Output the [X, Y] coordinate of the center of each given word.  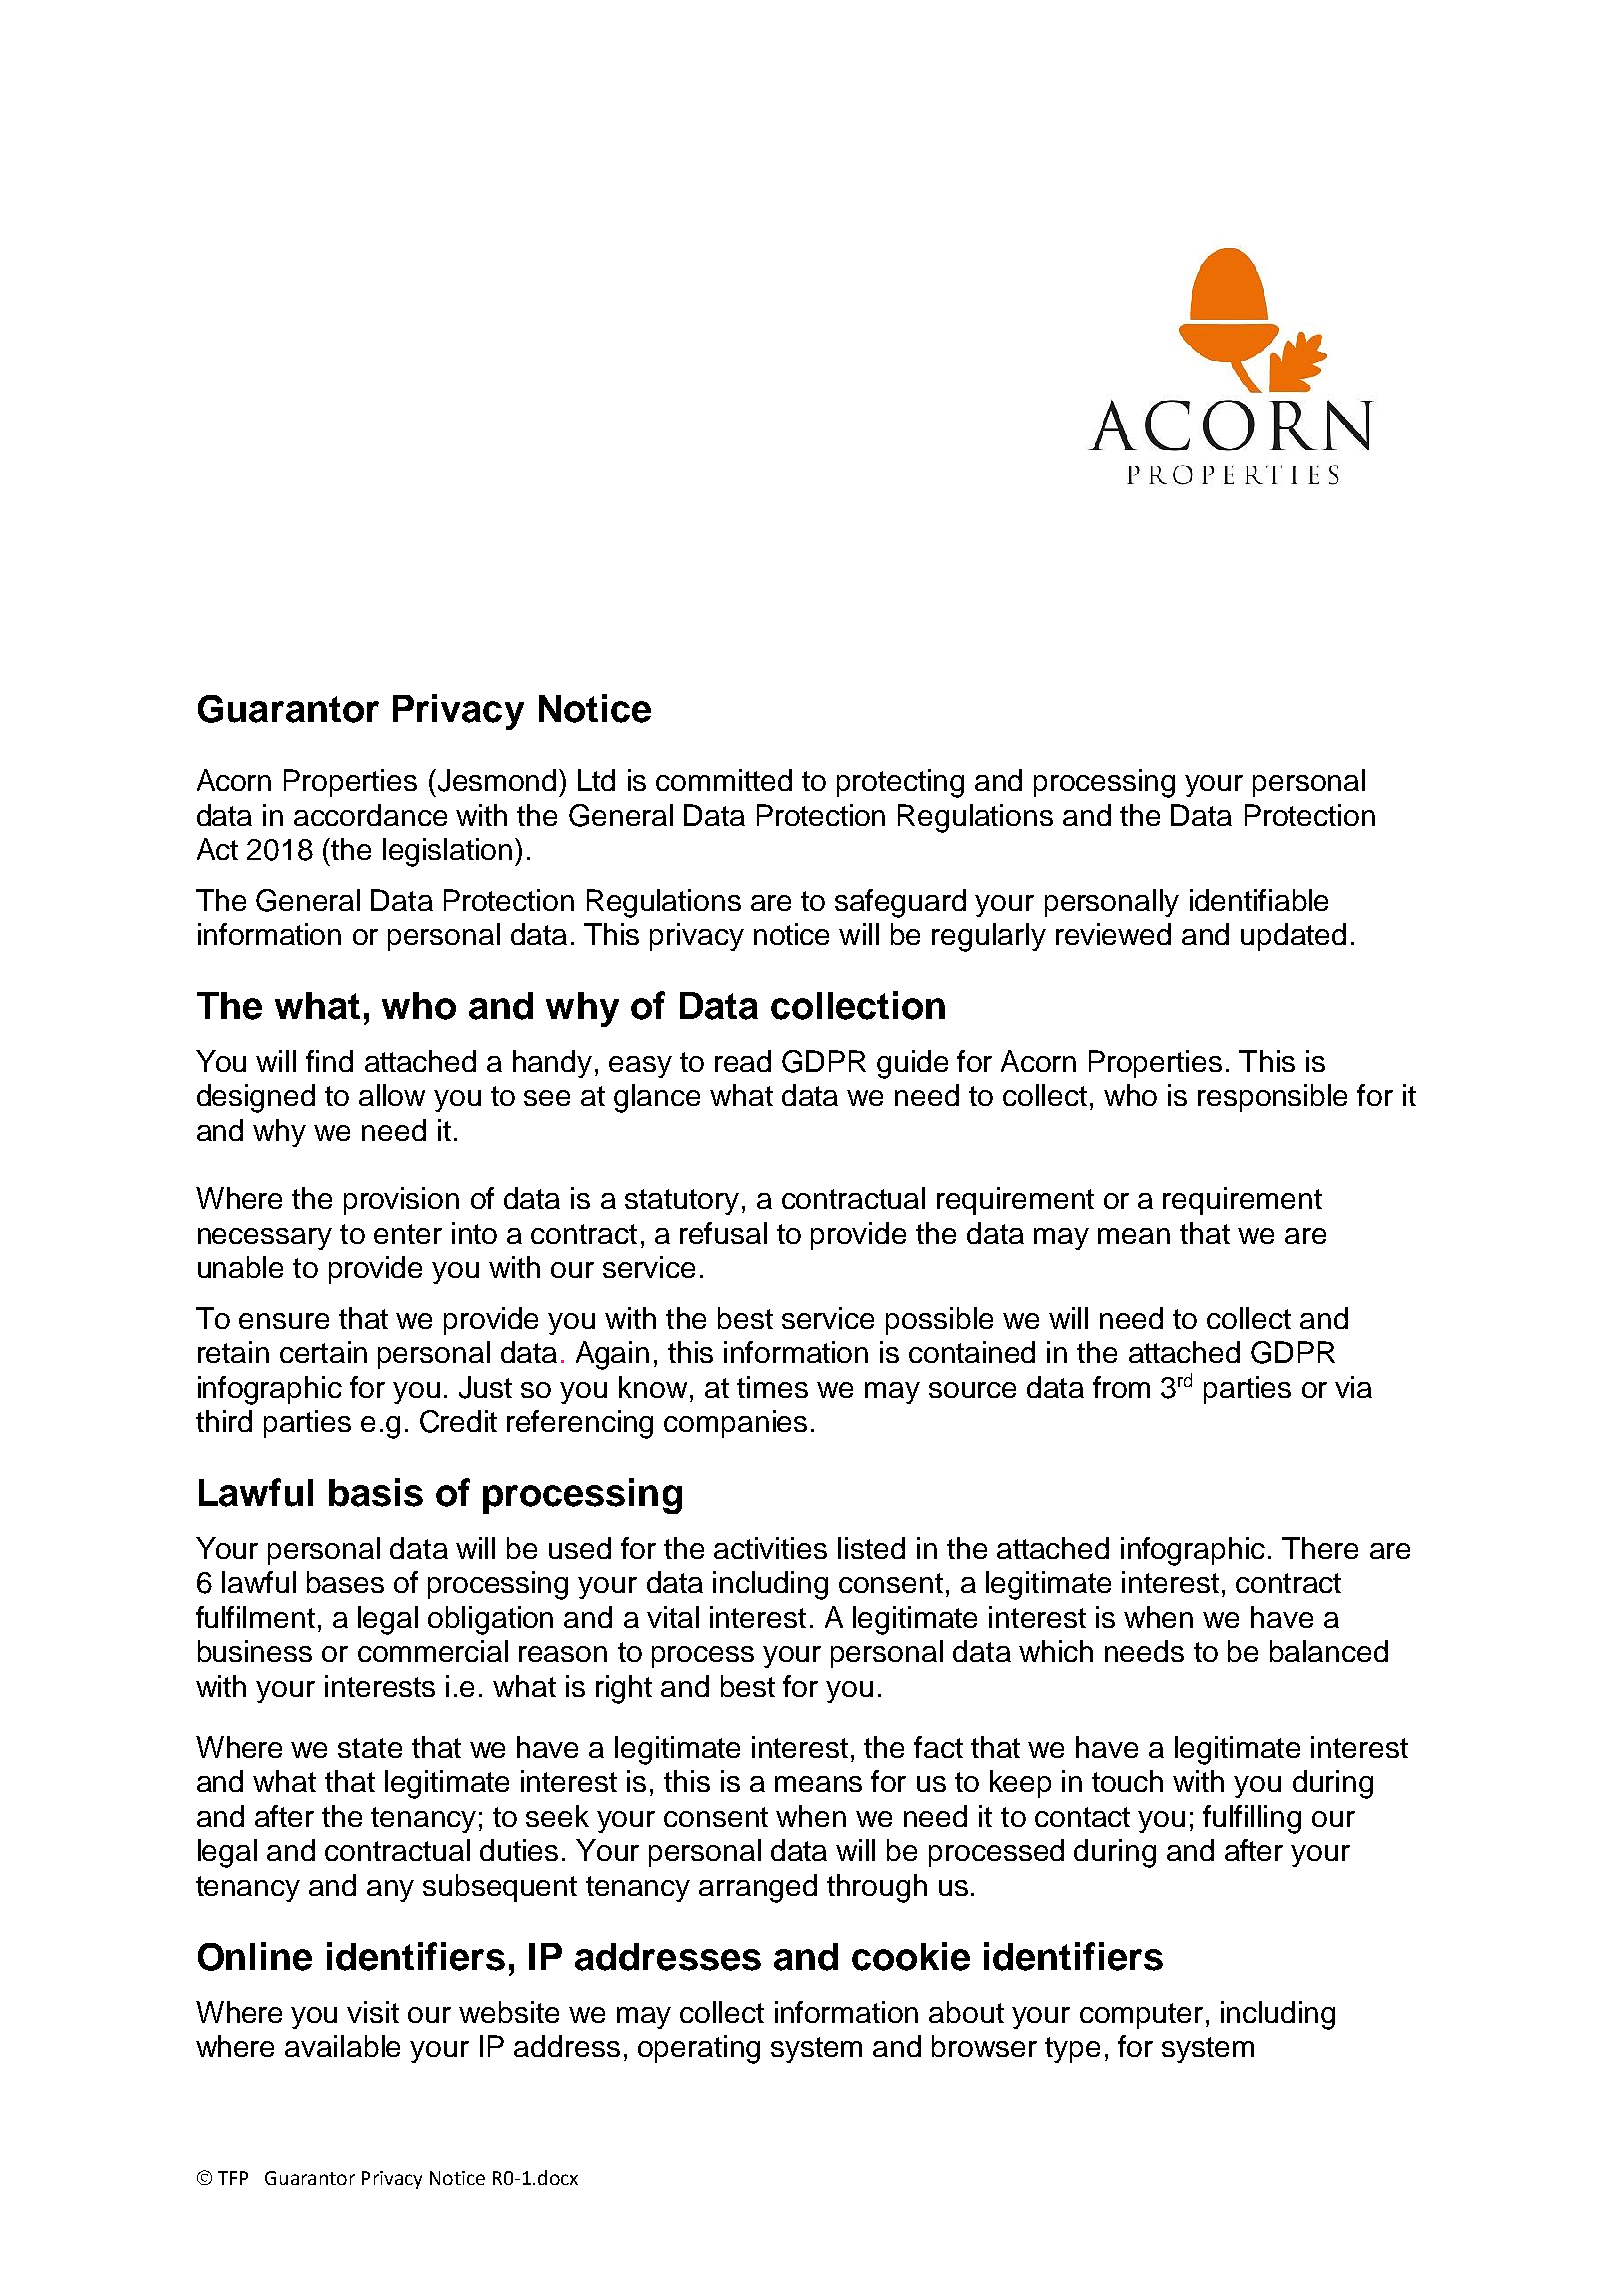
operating [699, 2049]
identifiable [1259, 900]
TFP [233, 2178]
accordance [370, 815]
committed [724, 780]
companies [735, 1424]
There [1320, 1548]
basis [376, 1492]
